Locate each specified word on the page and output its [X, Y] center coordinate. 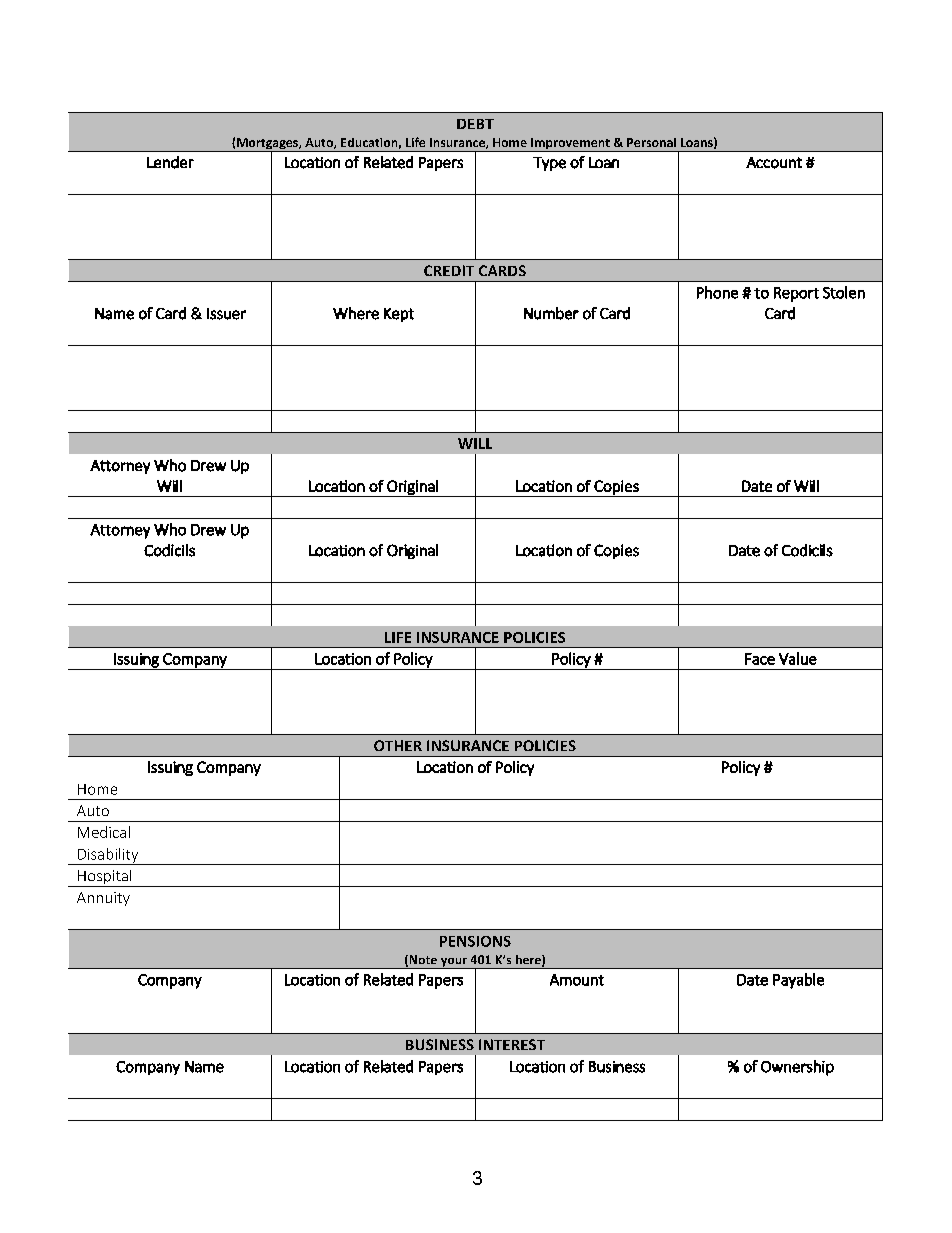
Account [774, 163]
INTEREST [512, 1044]
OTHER [398, 745]
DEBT [475, 124]
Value [798, 658]
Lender [170, 162]
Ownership [797, 1068]
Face [760, 659]
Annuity [103, 899]
